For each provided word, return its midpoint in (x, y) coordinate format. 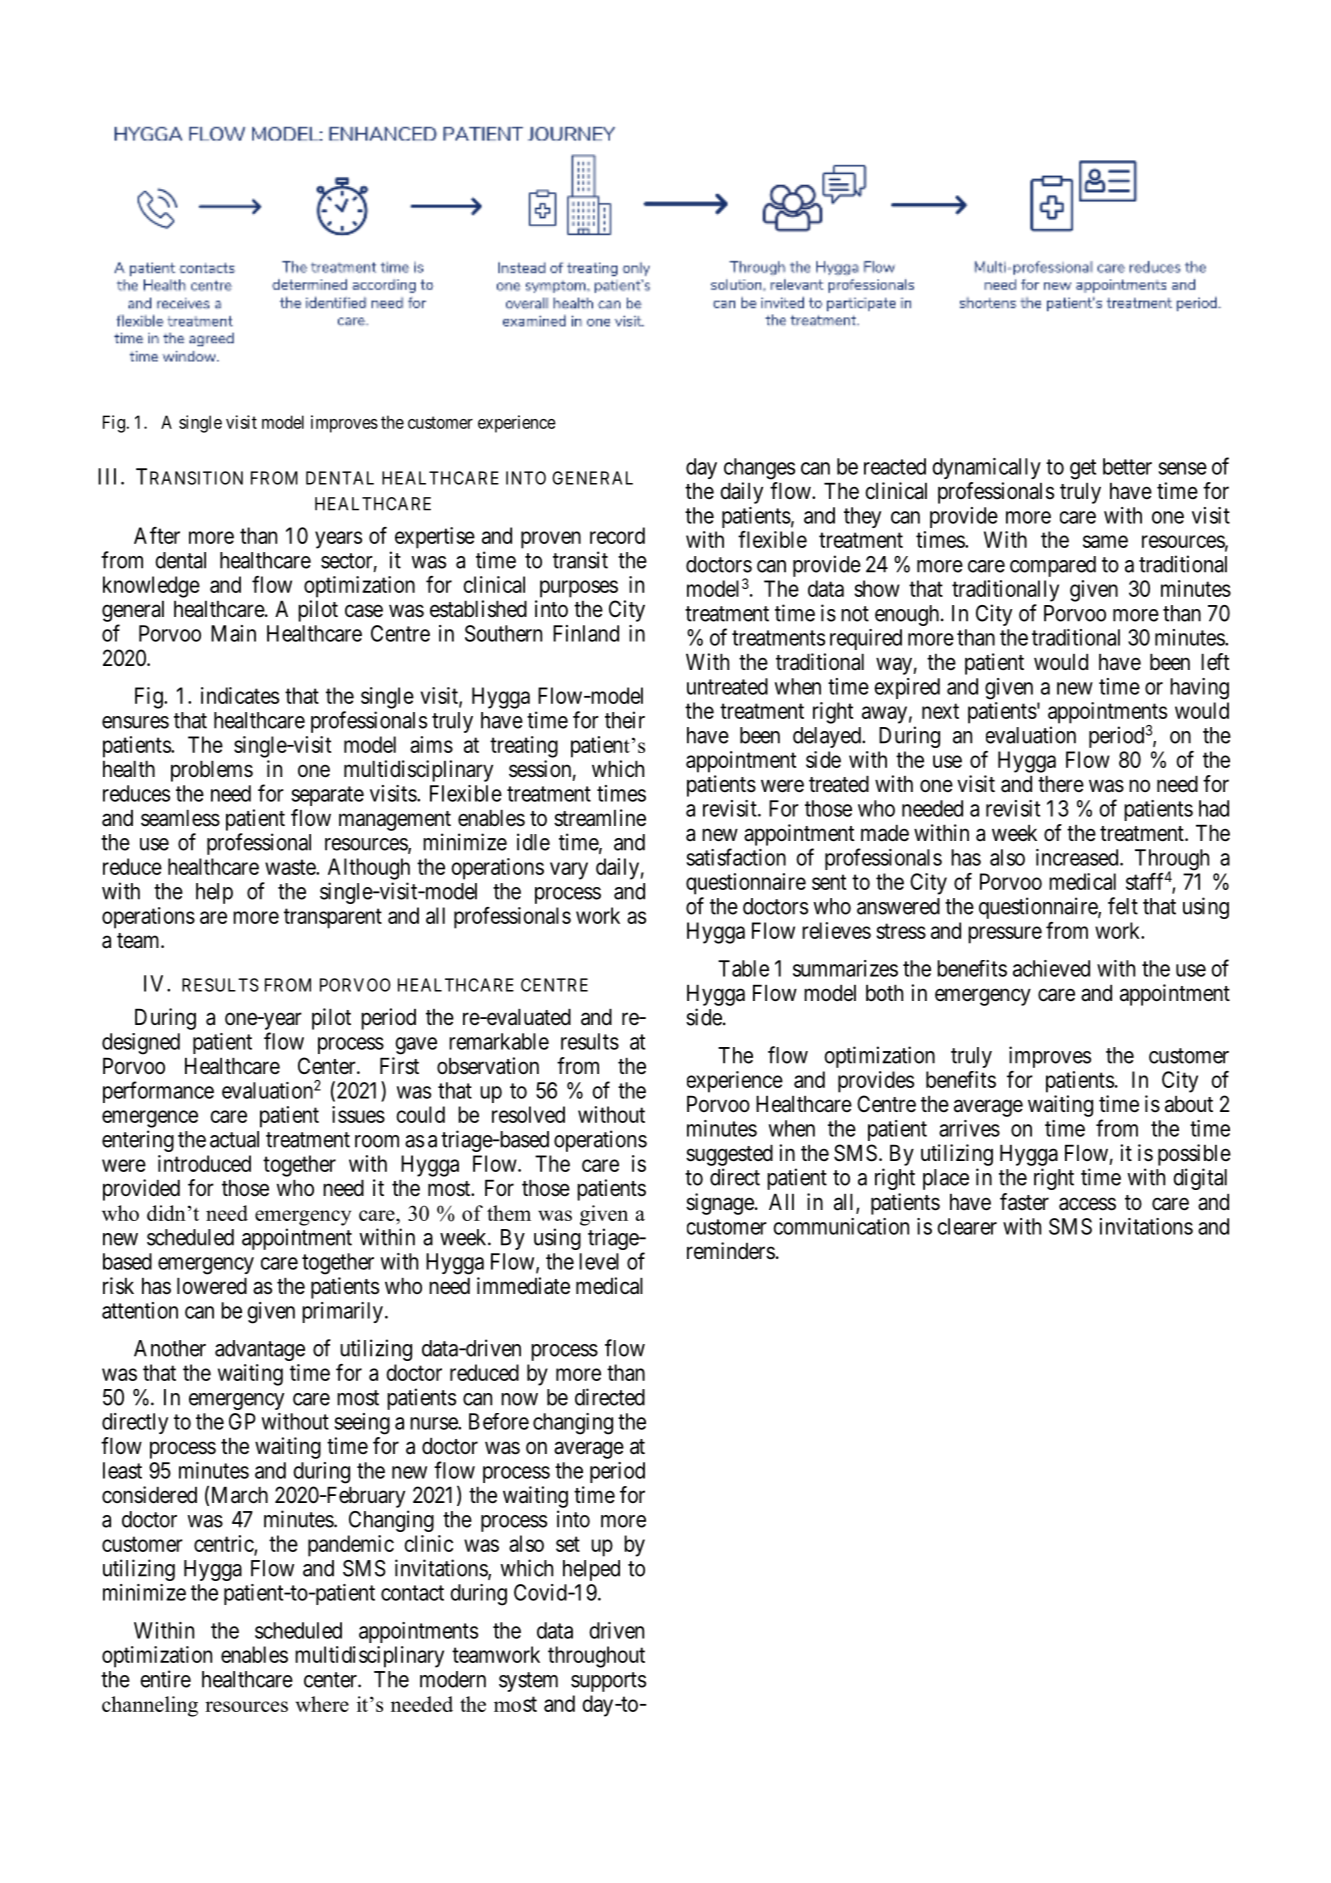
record (617, 535)
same (1105, 541)
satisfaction (736, 857)
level (599, 1261)
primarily (342, 1312)
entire (165, 1679)
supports (608, 1682)
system (528, 1682)
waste (291, 867)
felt (1123, 906)
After (157, 535)
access (1087, 1204)
